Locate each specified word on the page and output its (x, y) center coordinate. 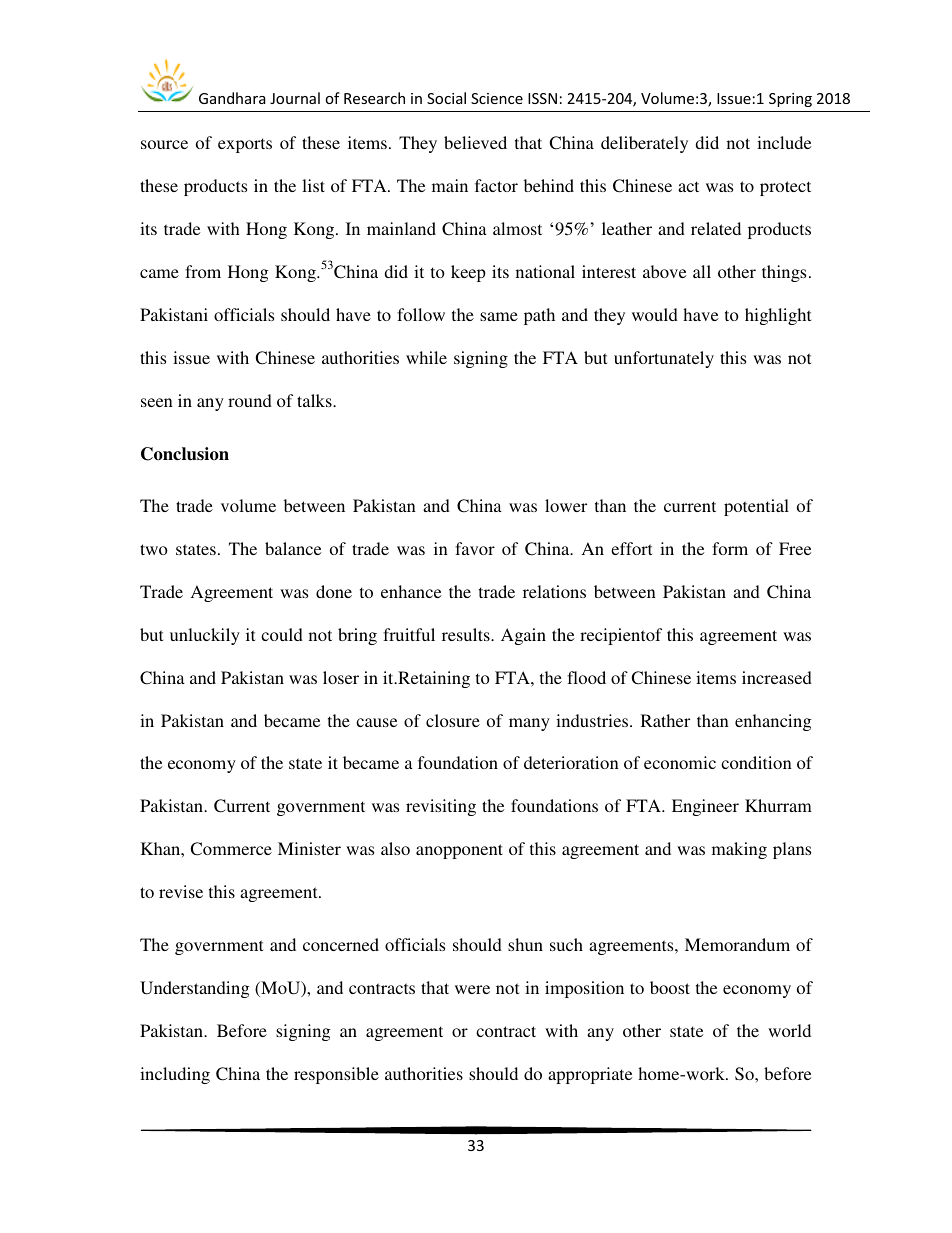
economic (680, 762)
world (789, 1030)
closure (453, 720)
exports (245, 145)
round (250, 400)
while (426, 357)
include (784, 142)
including (175, 1075)
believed (475, 142)
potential (756, 507)
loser (341, 677)
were (472, 989)
